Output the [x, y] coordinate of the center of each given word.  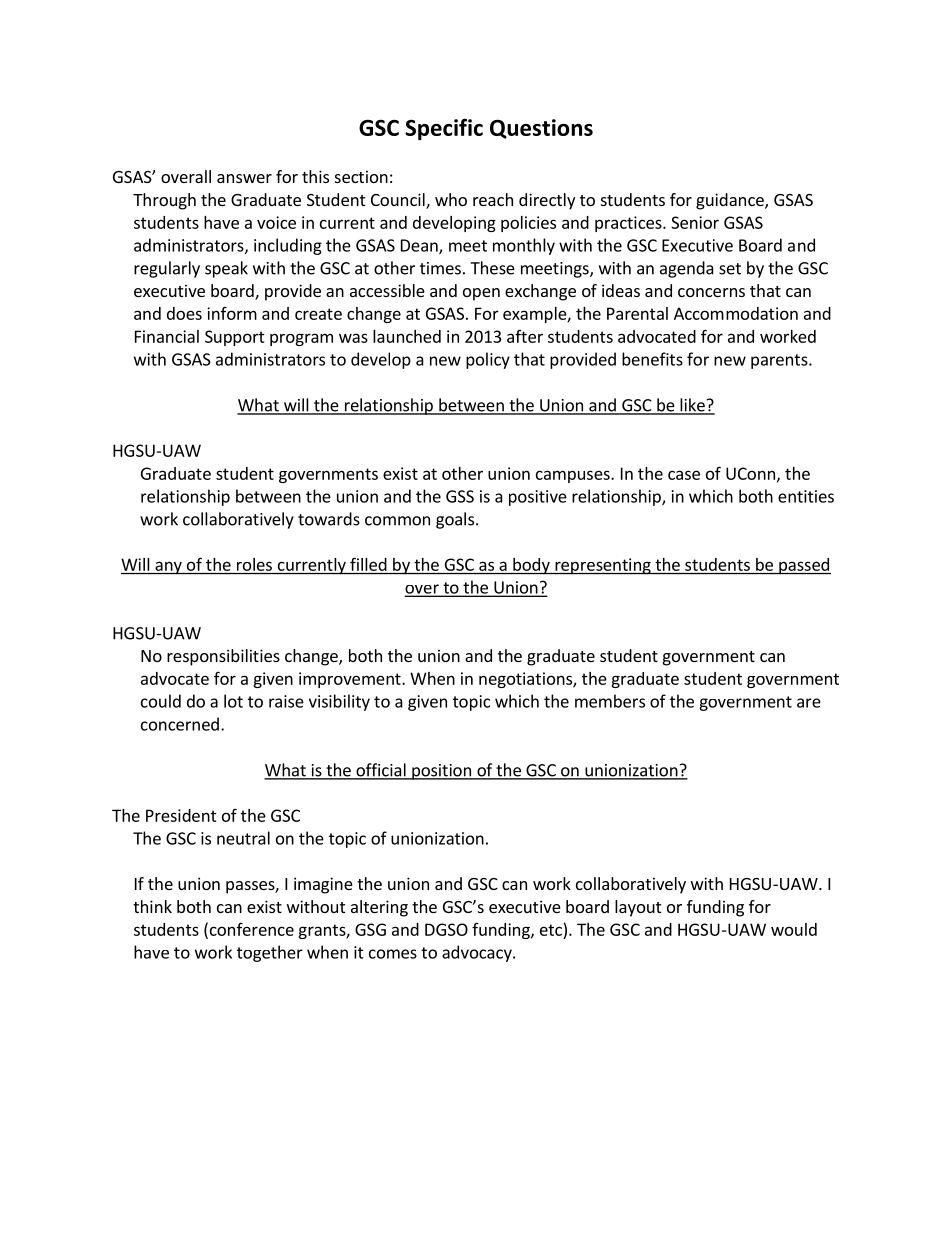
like [692, 406]
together [270, 953]
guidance [731, 201]
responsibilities [223, 657]
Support [235, 338]
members [610, 701]
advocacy [478, 953]
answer [244, 178]
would [794, 929]
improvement [351, 680]
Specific [444, 129]
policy [488, 360]
